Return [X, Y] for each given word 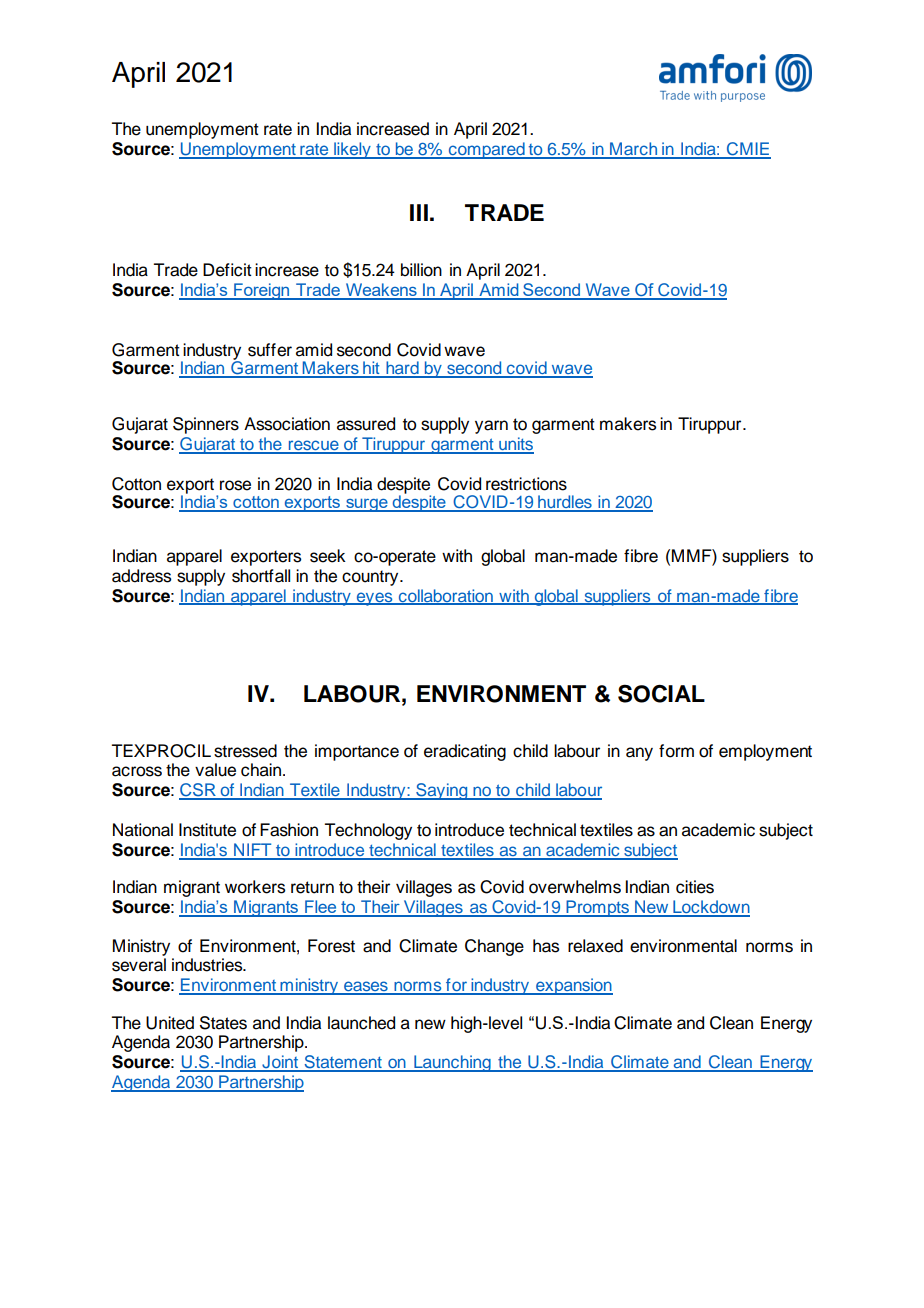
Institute [207, 830]
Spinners [206, 425]
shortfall [261, 576]
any [639, 754]
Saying [442, 791]
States [223, 1023]
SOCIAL [661, 693]
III [419, 212]
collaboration [445, 596]
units [515, 445]
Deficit [227, 270]
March [633, 150]
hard [402, 369]
